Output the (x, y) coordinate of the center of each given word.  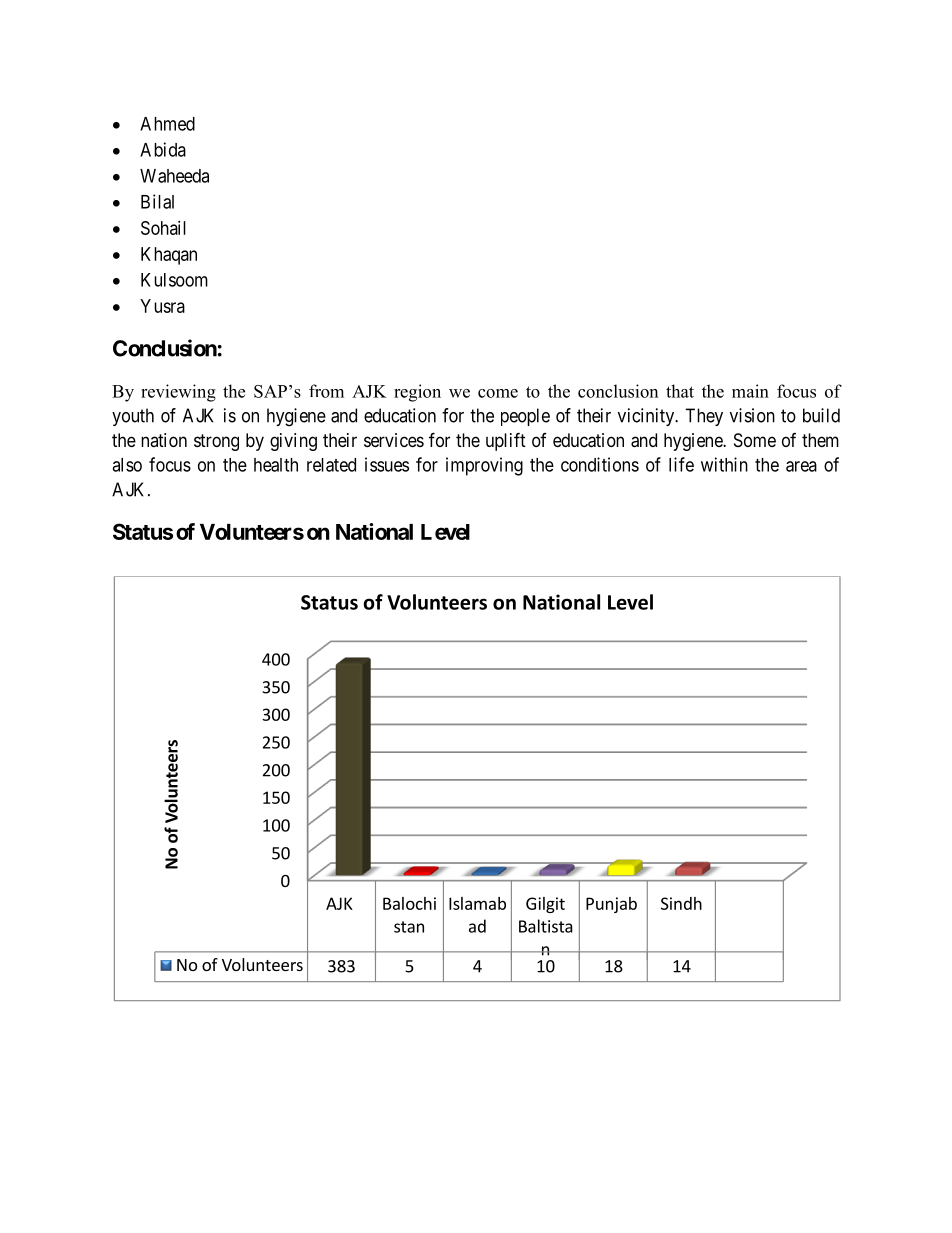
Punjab (611, 905)
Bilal (157, 201)
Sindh (681, 903)
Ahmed (167, 124)
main (750, 391)
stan (409, 927)
